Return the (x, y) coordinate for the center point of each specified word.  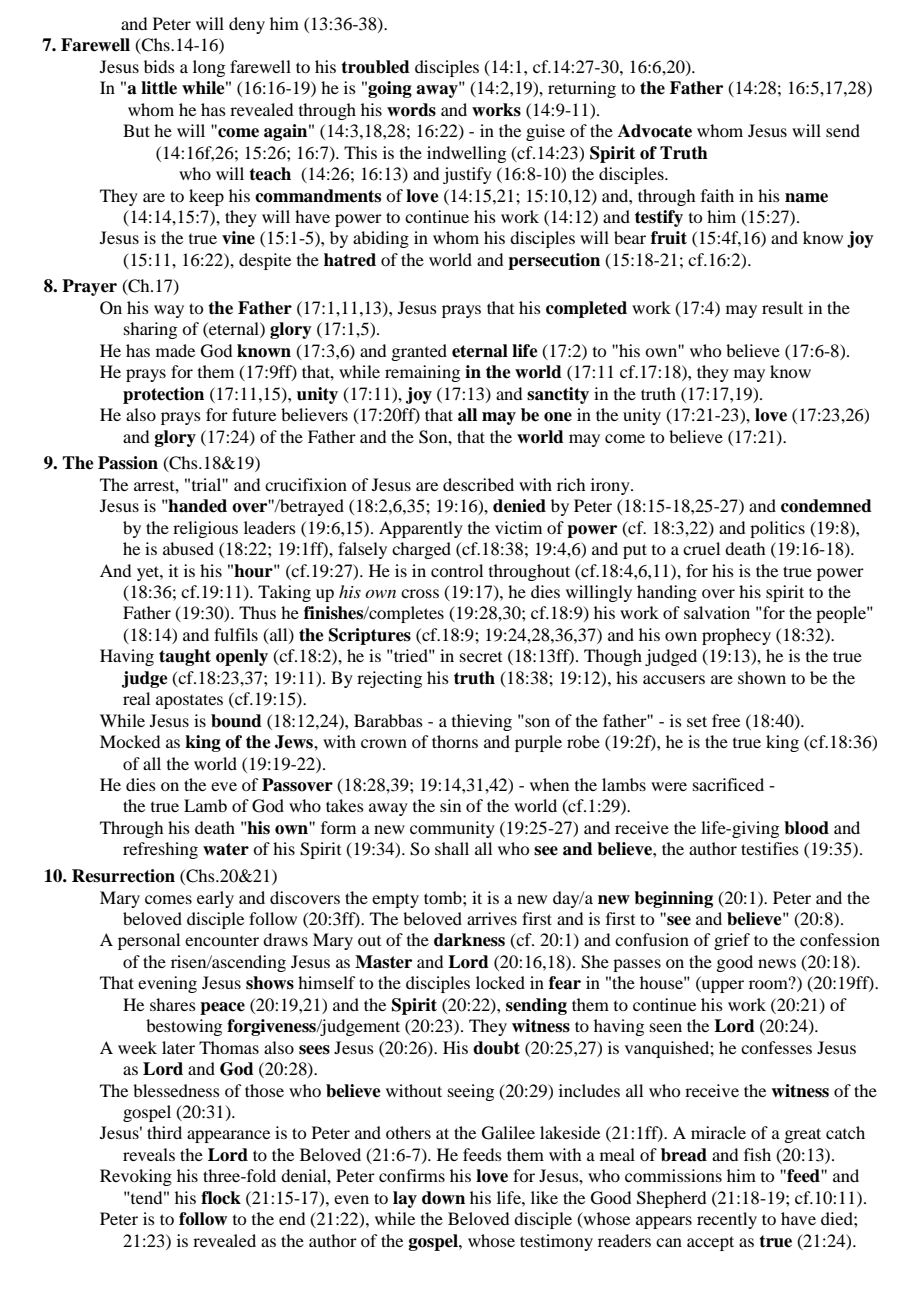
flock (221, 1198)
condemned (826, 506)
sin (450, 805)
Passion (128, 463)
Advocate (655, 131)
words (411, 110)
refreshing (160, 850)
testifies (770, 848)
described (478, 484)
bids (159, 66)
